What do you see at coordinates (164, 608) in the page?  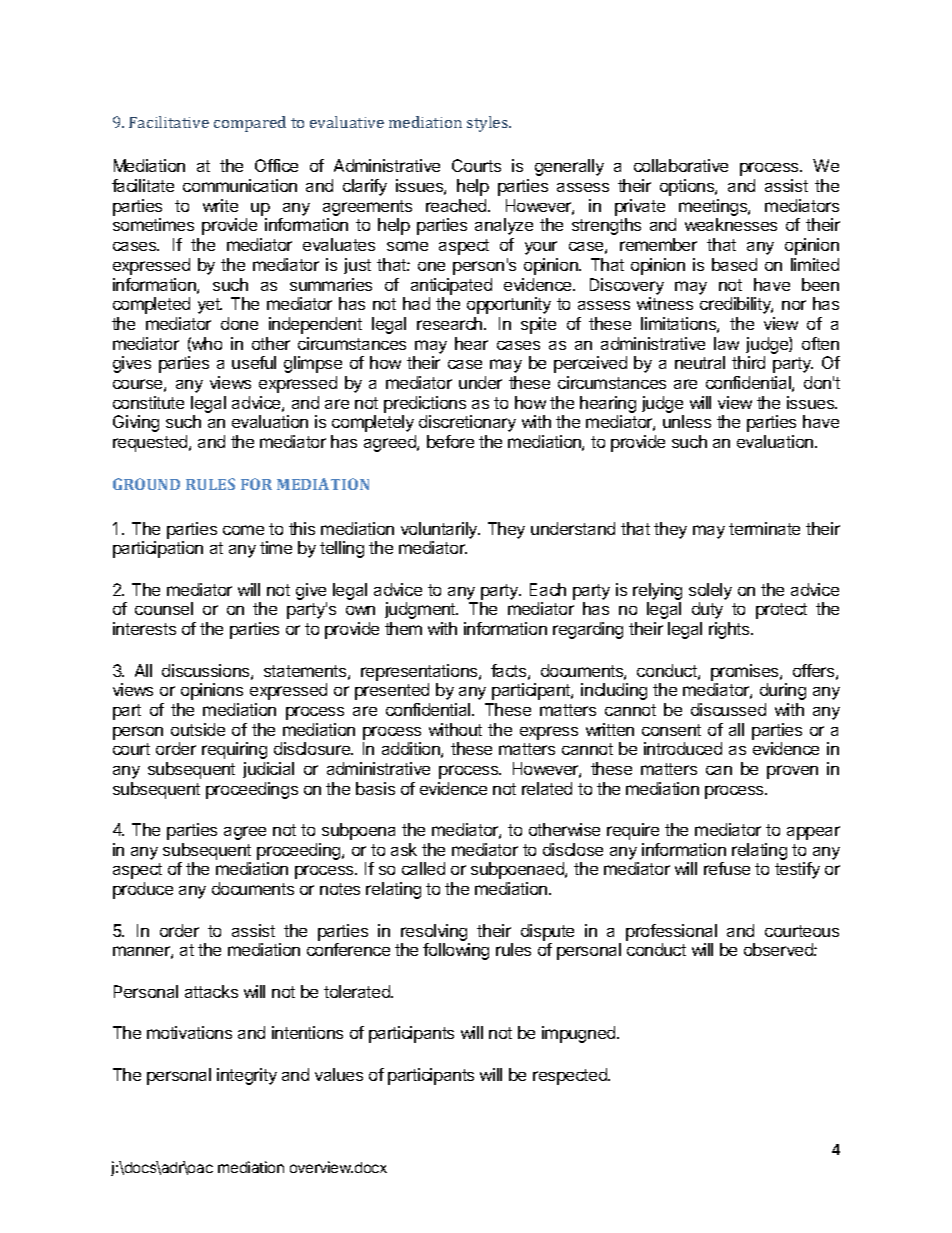 I see `counsel` at bounding box center [164, 608].
